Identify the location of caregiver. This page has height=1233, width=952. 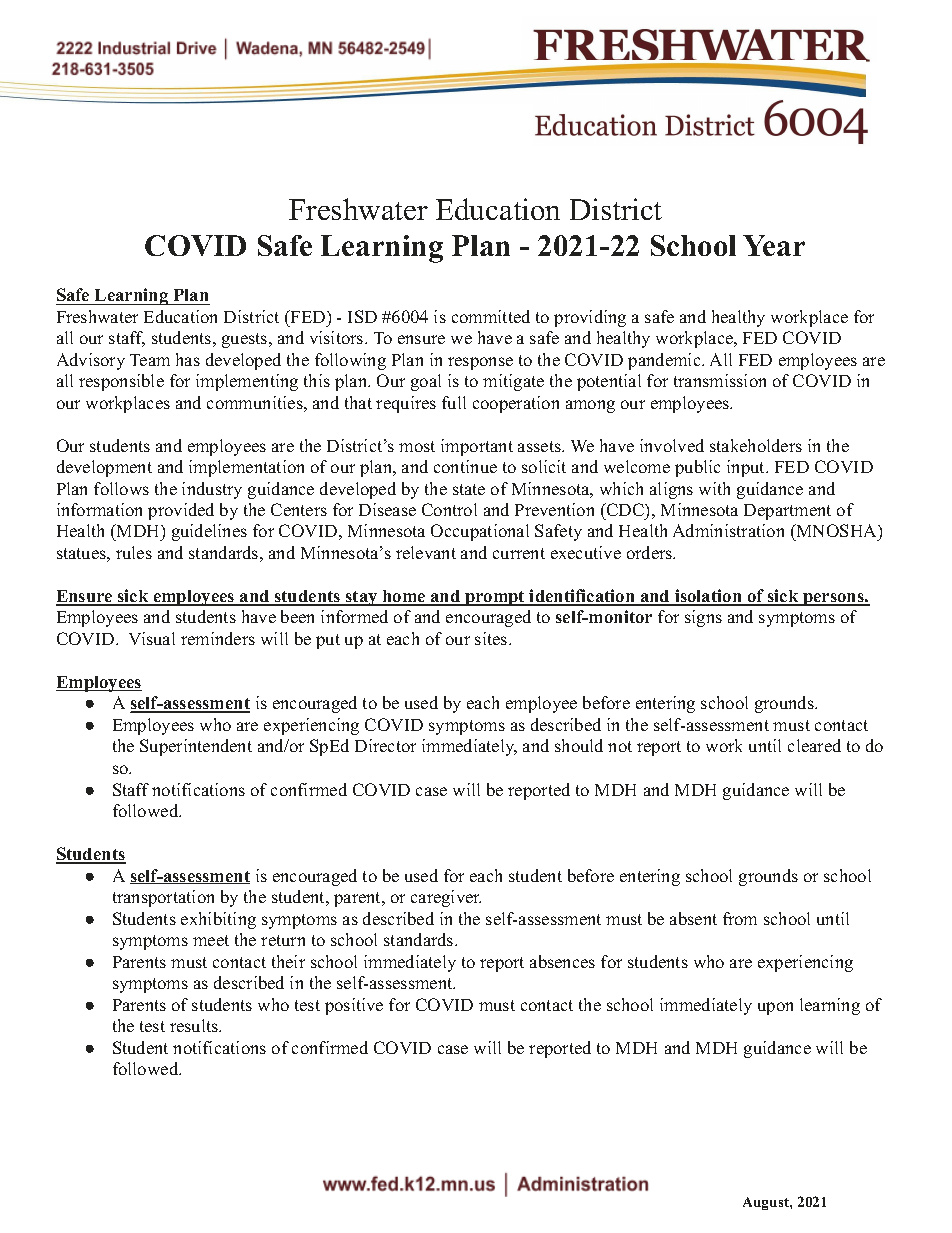
(446, 898).
